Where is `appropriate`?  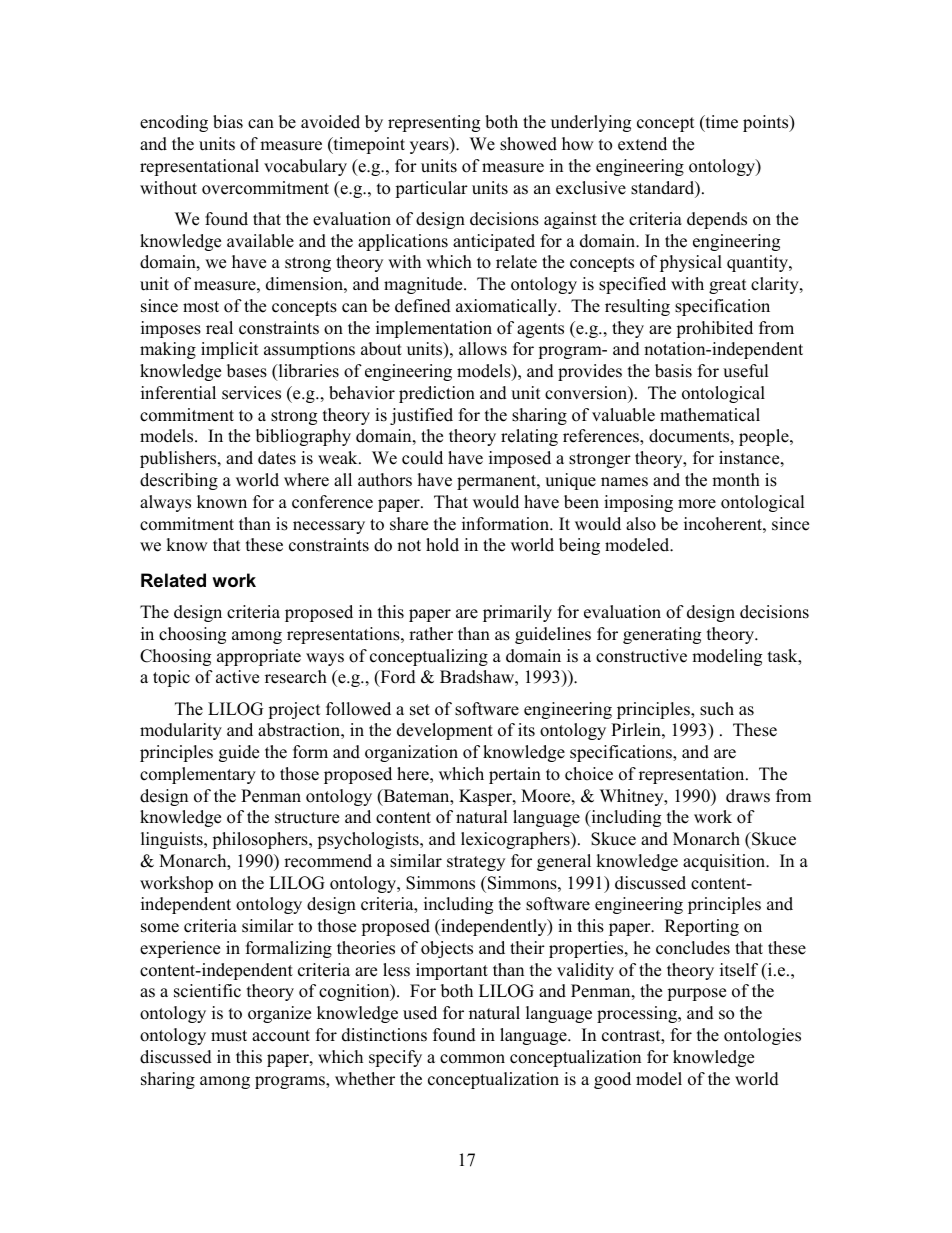 appropriate is located at coordinates (259, 657).
